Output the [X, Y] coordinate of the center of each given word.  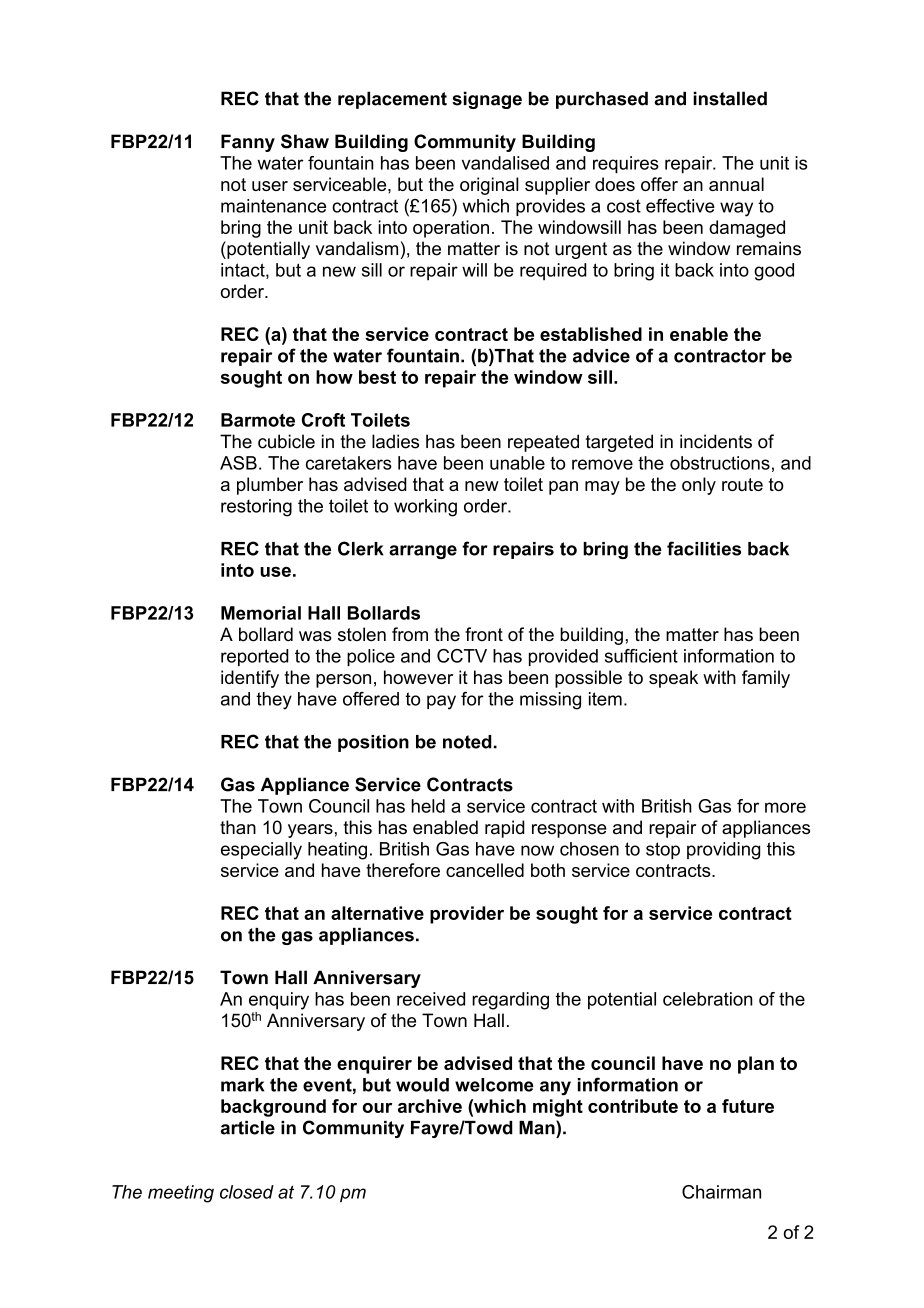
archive [430, 1106]
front [484, 634]
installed [730, 98]
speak [673, 679]
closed [247, 1192]
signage [487, 100]
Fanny [248, 143]
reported [255, 657]
